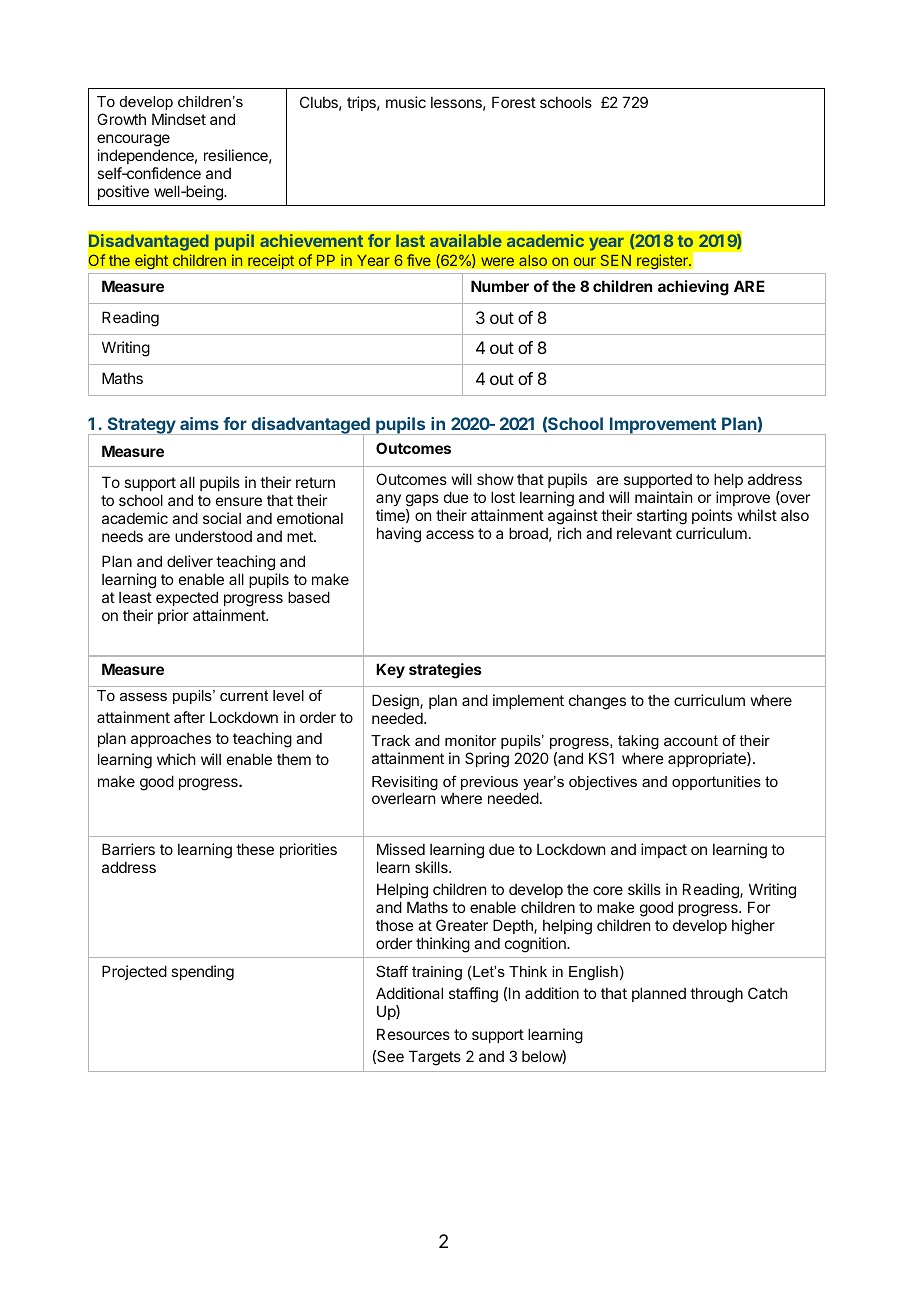  I want to click on Mindset, so click(179, 119).
